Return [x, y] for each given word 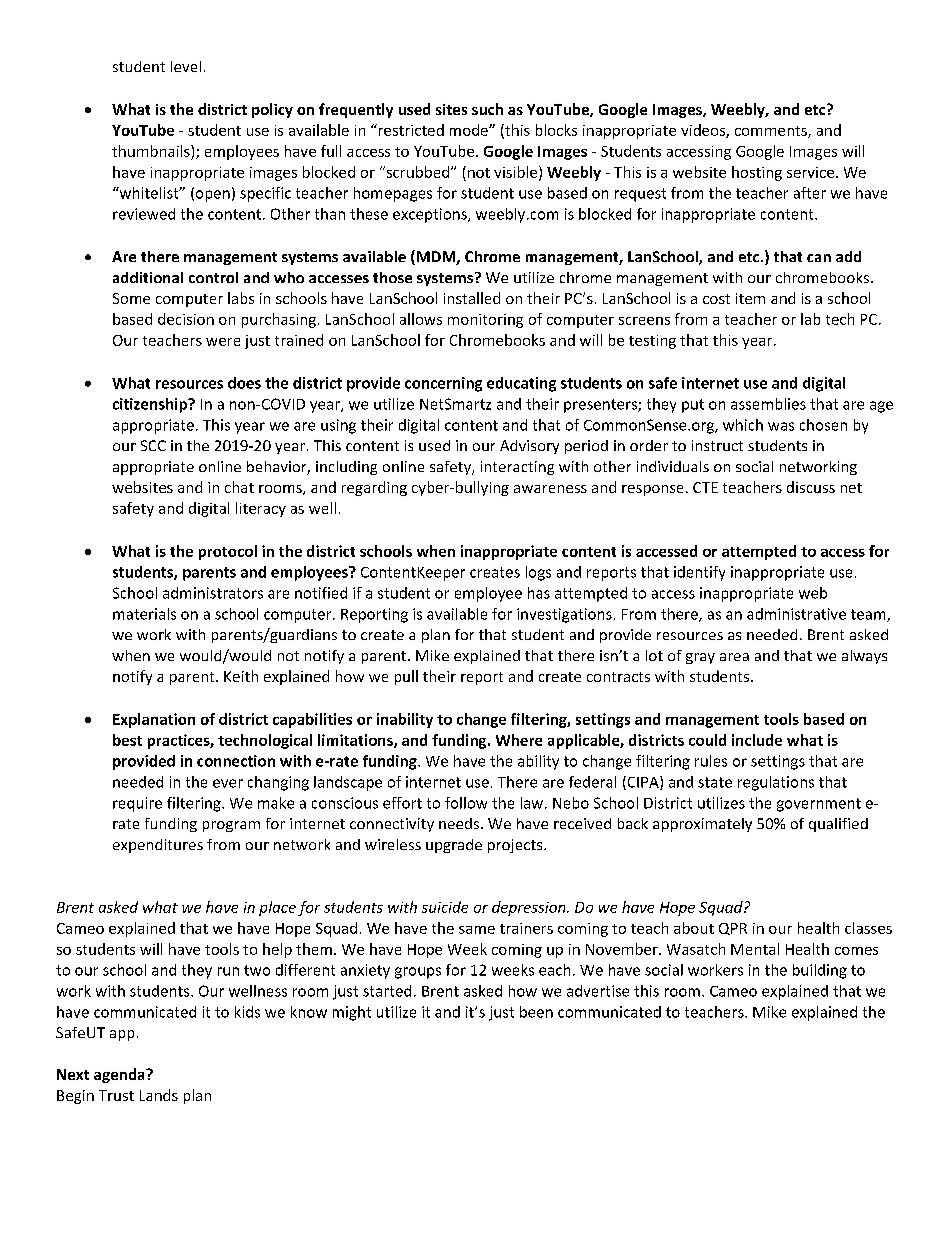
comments [772, 132]
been [536, 1012]
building [820, 971]
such [487, 109]
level [186, 66]
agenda [120, 1075]
